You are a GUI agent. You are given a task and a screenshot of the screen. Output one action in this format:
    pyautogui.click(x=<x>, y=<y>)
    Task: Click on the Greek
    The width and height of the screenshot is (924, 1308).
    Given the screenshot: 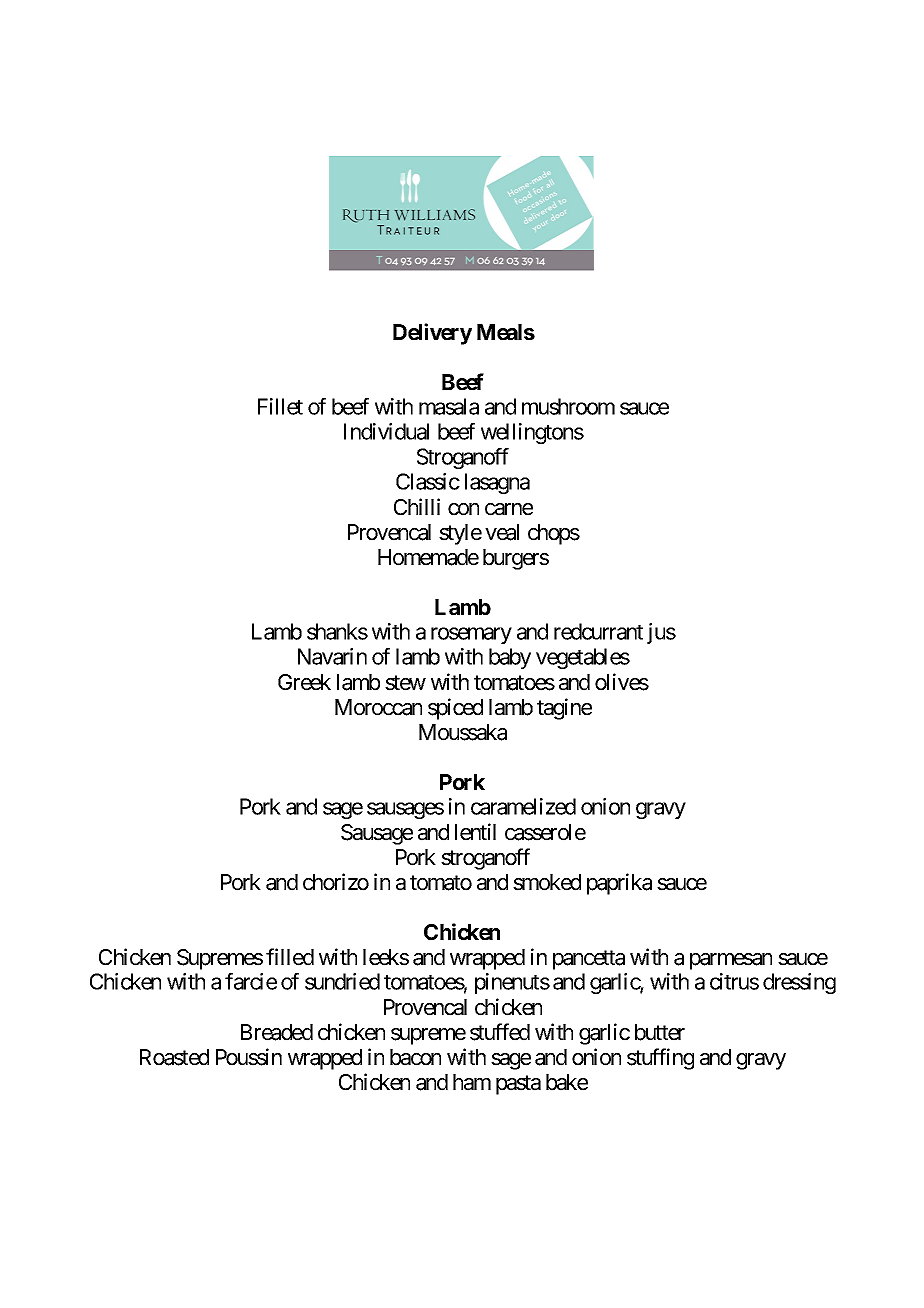 What is the action you would take?
    pyautogui.click(x=304, y=682)
